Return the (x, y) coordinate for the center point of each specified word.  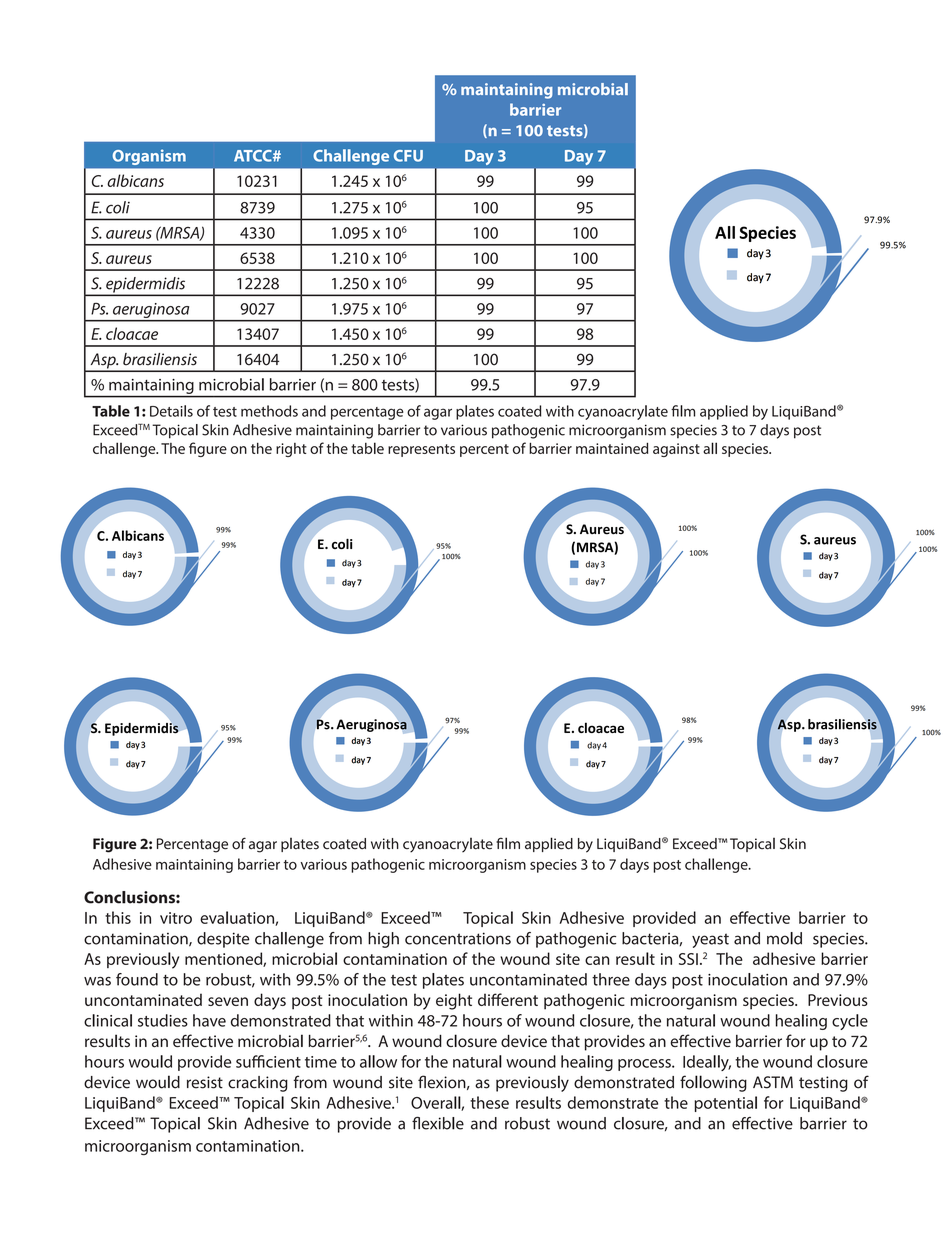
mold (784, 938)
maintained (612, 448)
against (676, 450)
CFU (408, 156)
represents (421, 450)
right (291, 450)
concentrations (458, 938)
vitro (176, 918)
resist (205, 1082)
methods (269, 411)
